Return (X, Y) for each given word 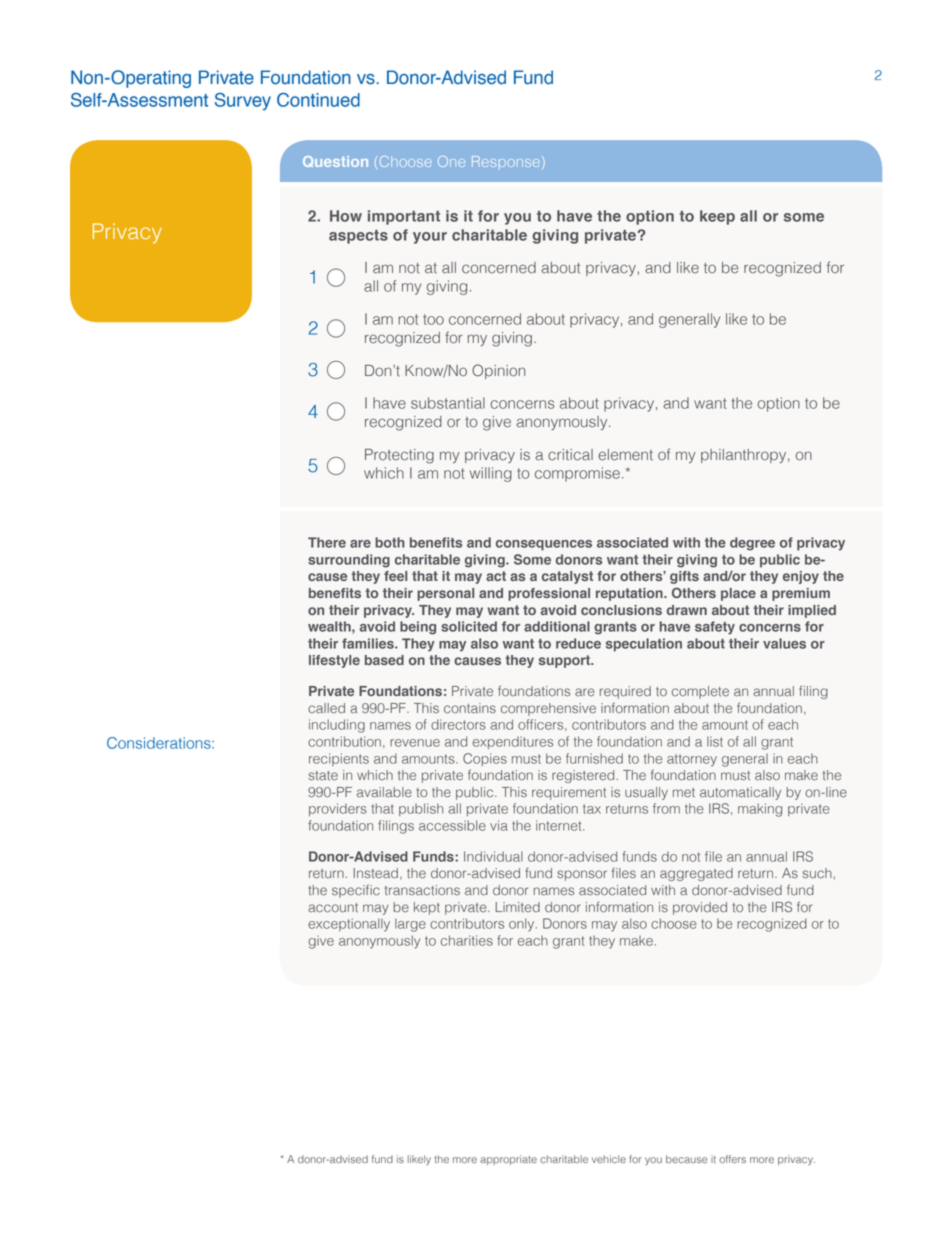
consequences (544, 545)
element (625, 455)
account (333, 908)
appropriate (508, 1160)
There (327, 542)
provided (700, 908)
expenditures (513, 742)
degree (752, 544)
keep (717, 217)
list (715, 741)
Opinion (498, 371)
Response (506, 161)
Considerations (160, 743)
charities (467, 940)
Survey (243, 102)
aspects (358, 237)
